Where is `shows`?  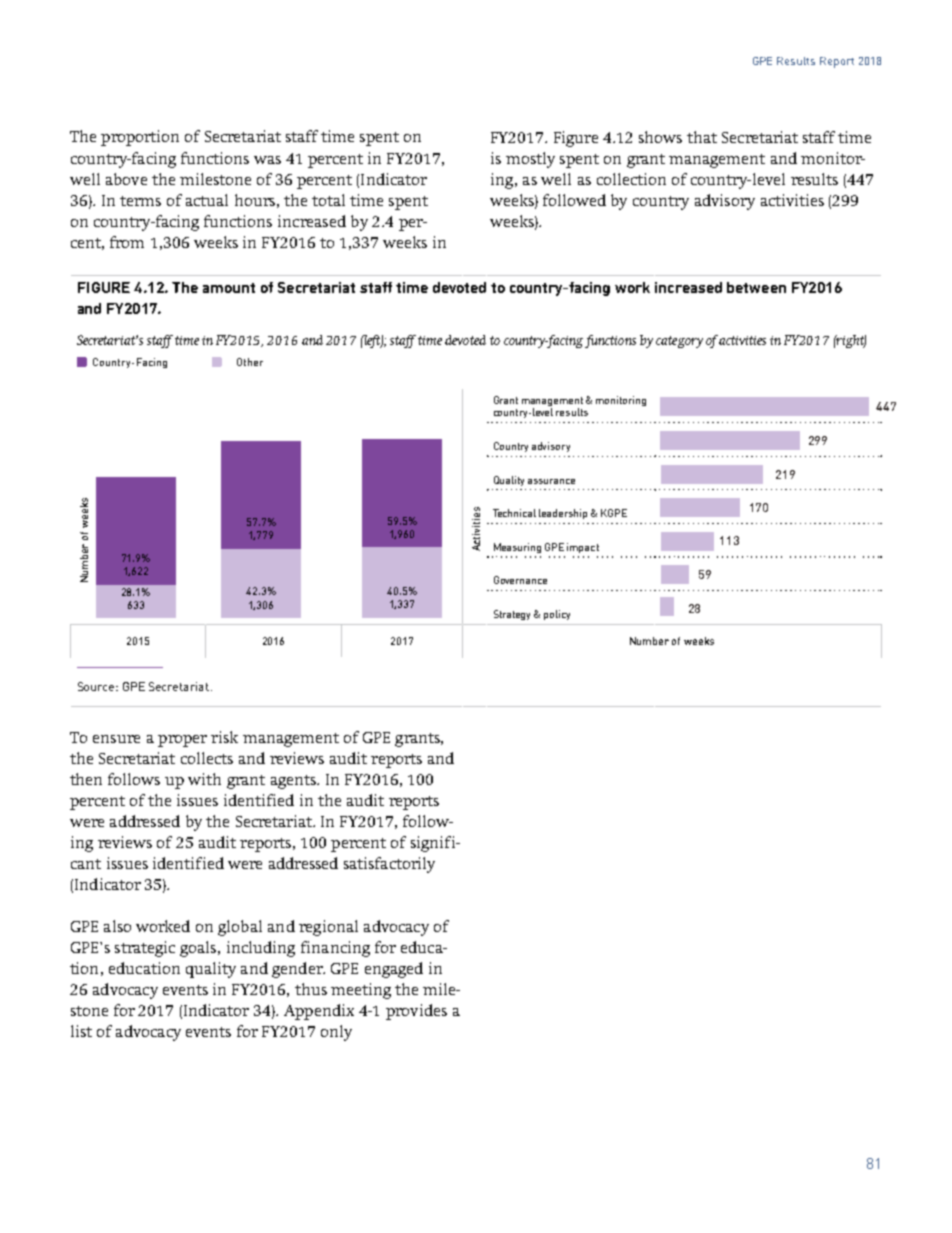
shows is located at coordinates (660, 137).
